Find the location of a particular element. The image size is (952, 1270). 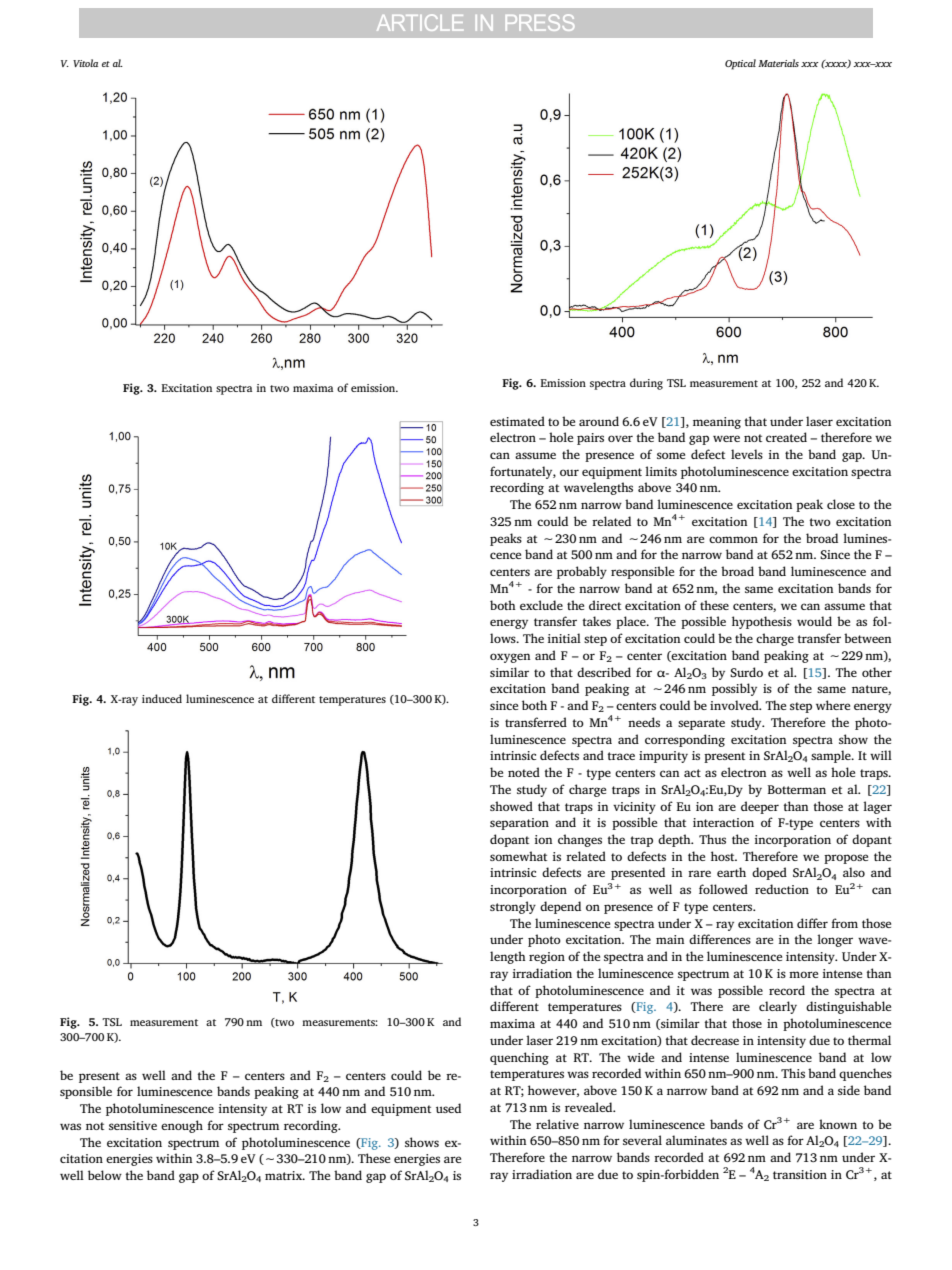

exclude is located at coordinates (541, 605).
